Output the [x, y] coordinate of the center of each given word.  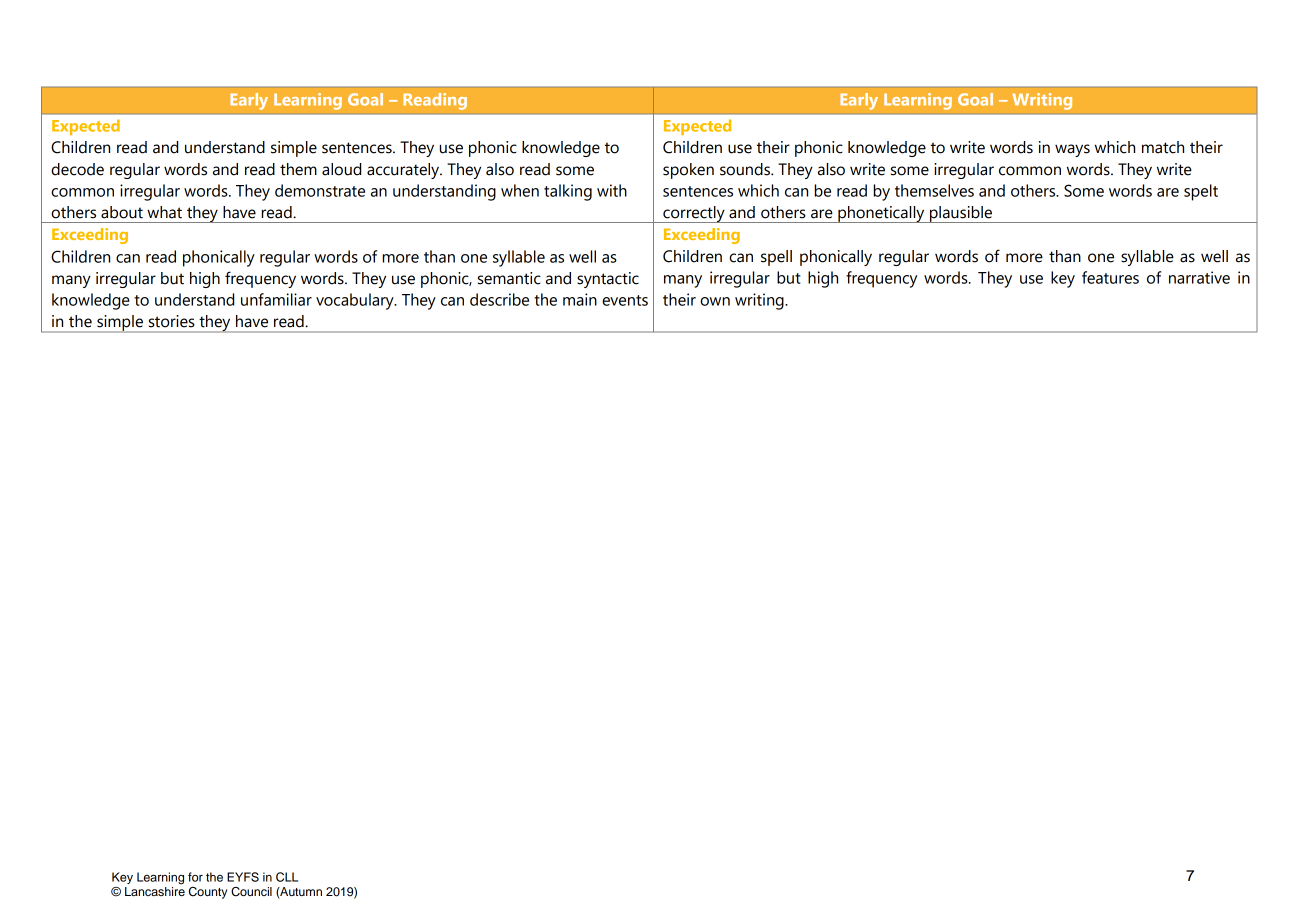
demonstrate [320, 190]
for [195, 877]
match [1163, 147]
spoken [688, 171]
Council [251, 892]
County [208, 893]
